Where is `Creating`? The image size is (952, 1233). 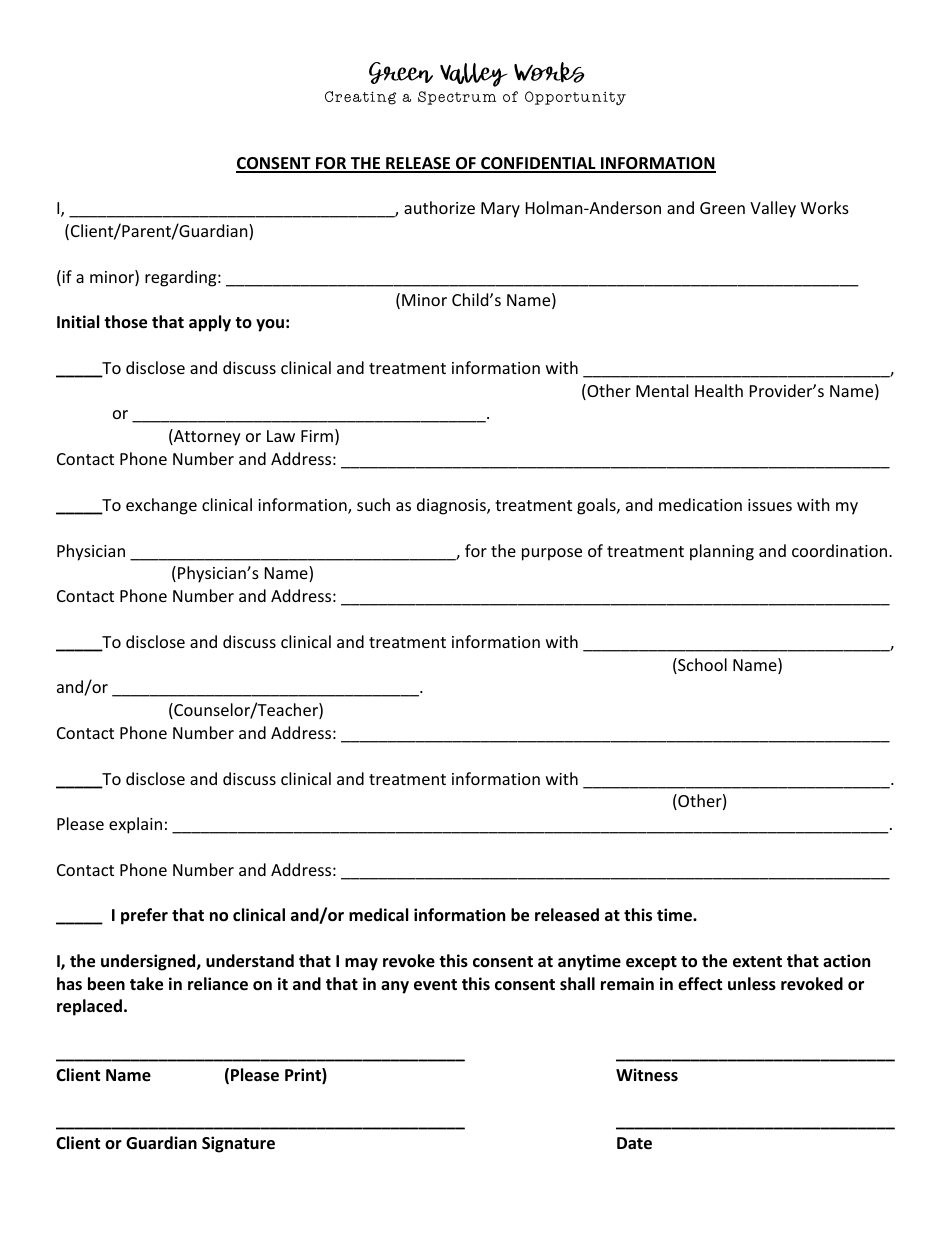
Creating is located at coordinates (360, 98).
